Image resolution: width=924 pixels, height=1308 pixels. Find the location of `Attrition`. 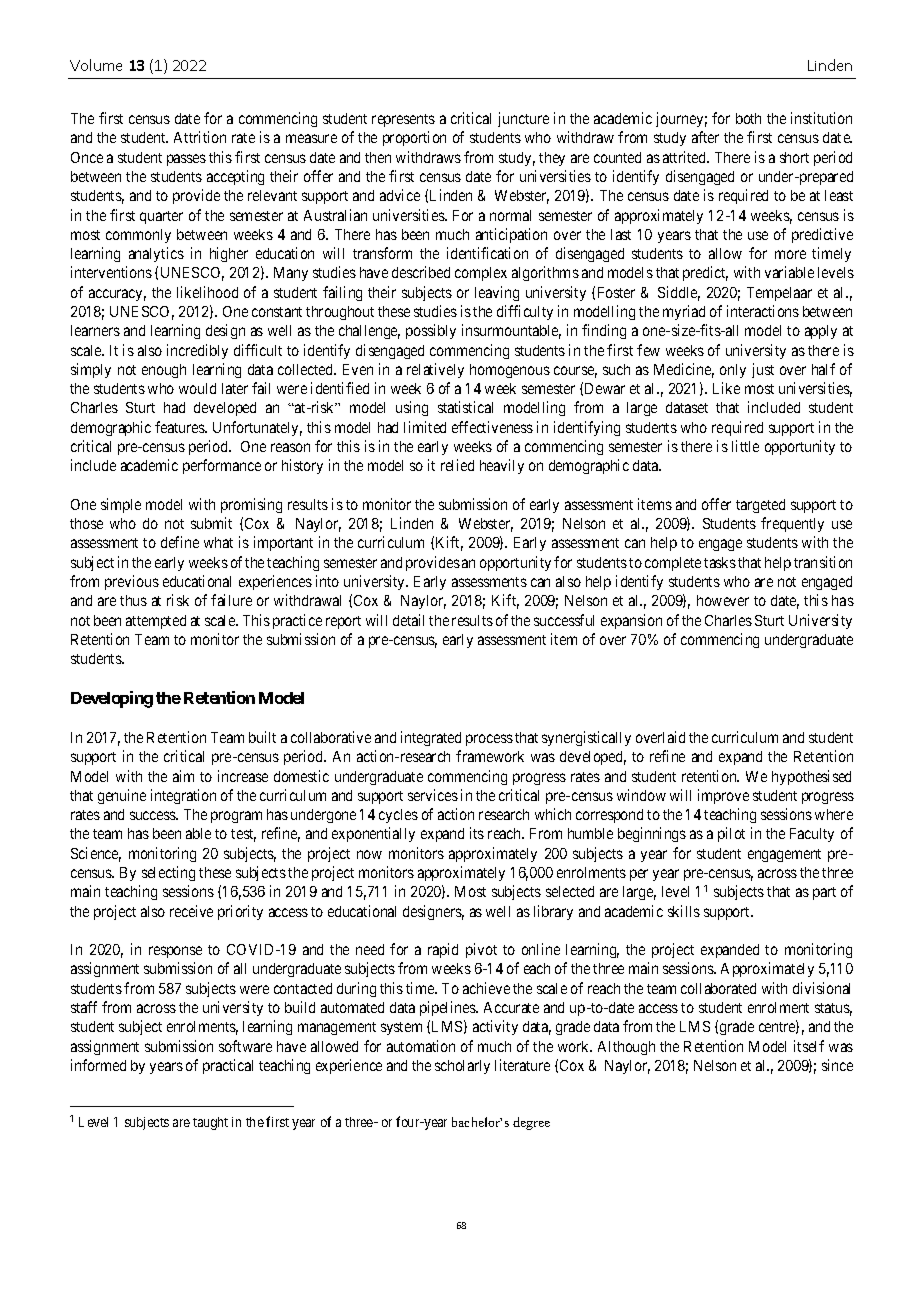

Attrition is located at coordinates (200, 137).
